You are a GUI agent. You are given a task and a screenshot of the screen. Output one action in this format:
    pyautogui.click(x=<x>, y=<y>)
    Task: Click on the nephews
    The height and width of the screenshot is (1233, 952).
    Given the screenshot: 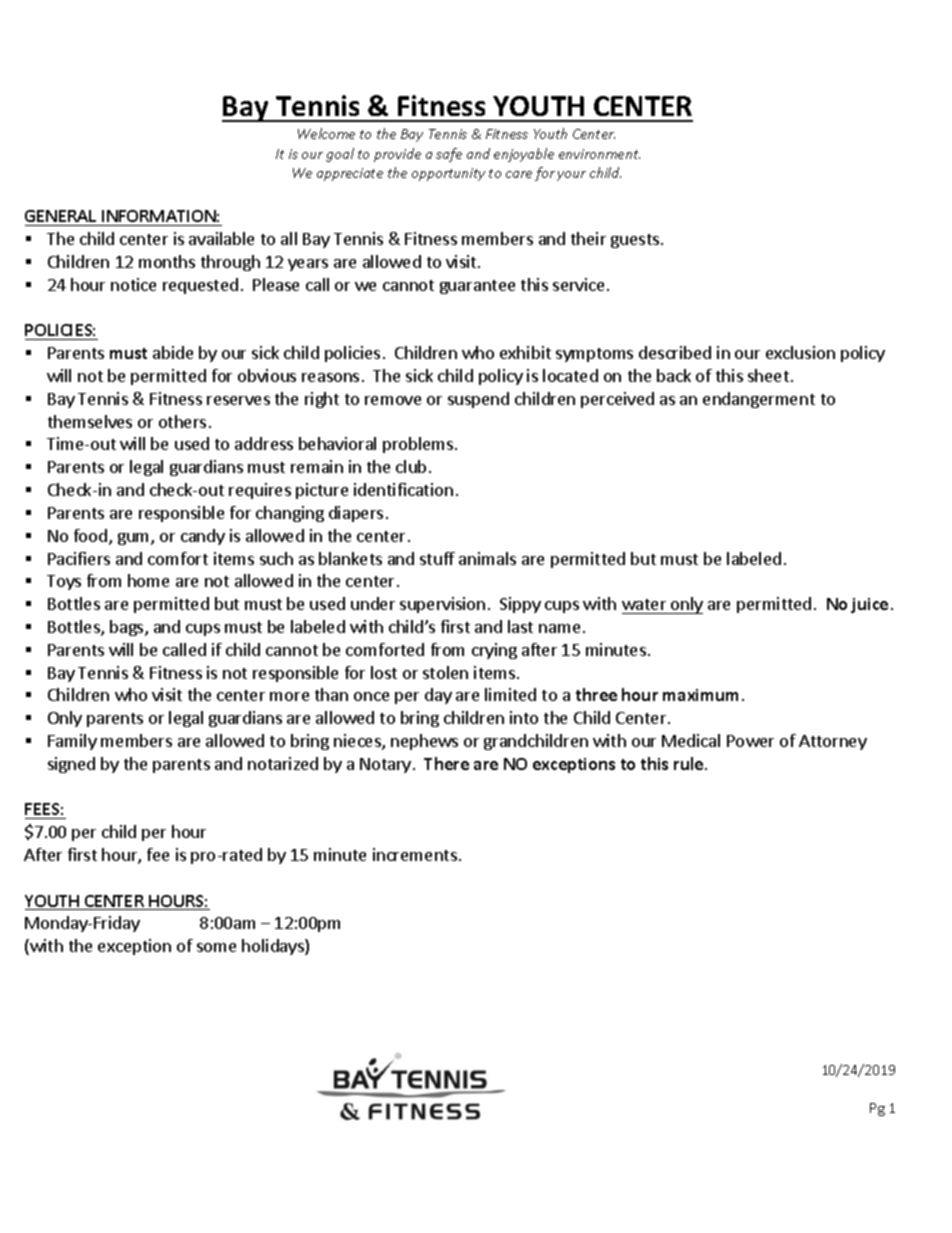 What is the action you would take?
    pyautogui.click(x=424, y=742)
